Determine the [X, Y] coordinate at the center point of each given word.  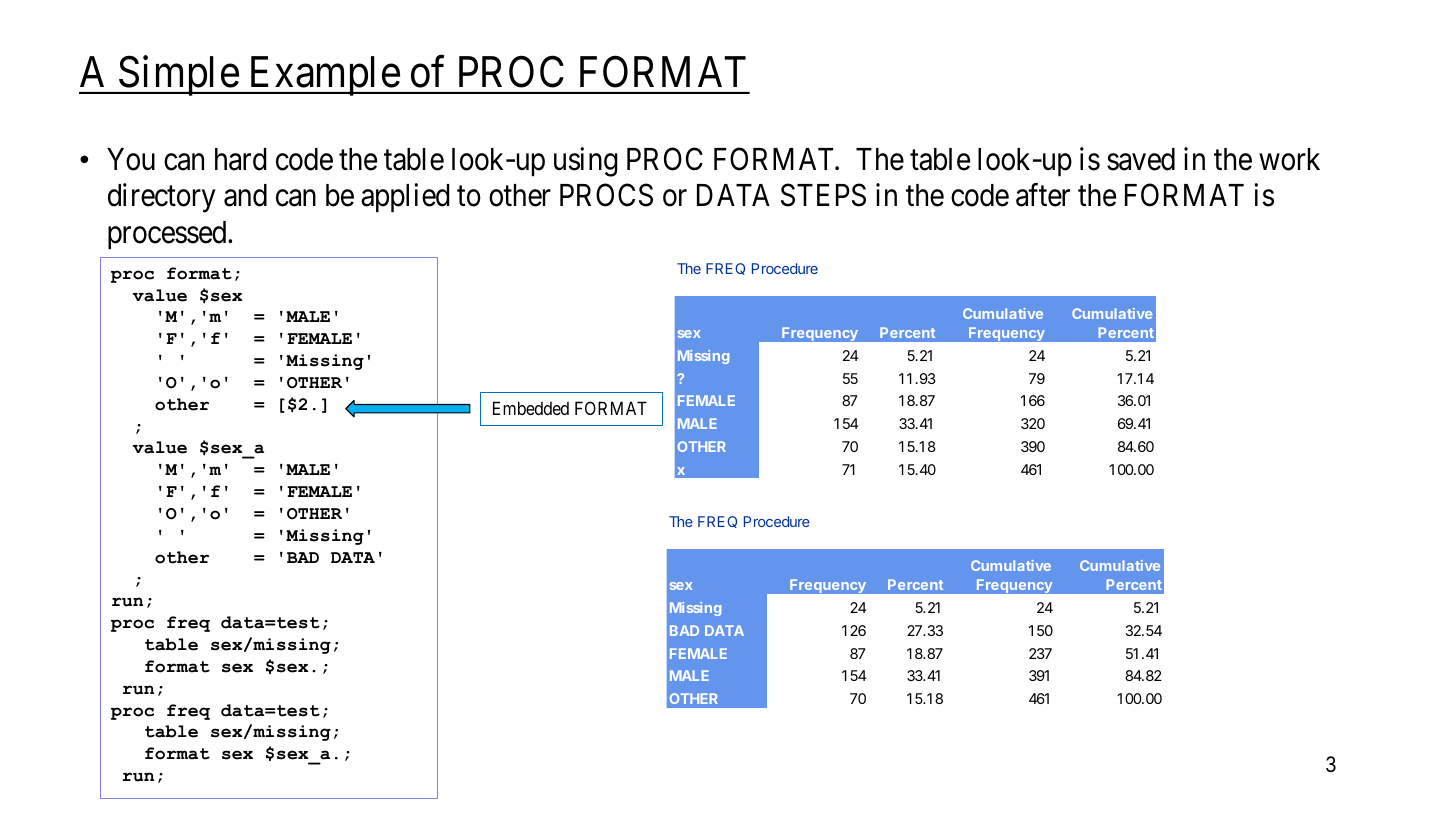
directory [162, 198]
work [1289, 159]
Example [324, 76]
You [131, 159]
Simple [178, 76]
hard [241, 159]
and [245, 195]
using [586, 162]
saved [1141, 159]
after [1043, 195]
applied [405, 198]
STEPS [823, 195]
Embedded [531, 408]
